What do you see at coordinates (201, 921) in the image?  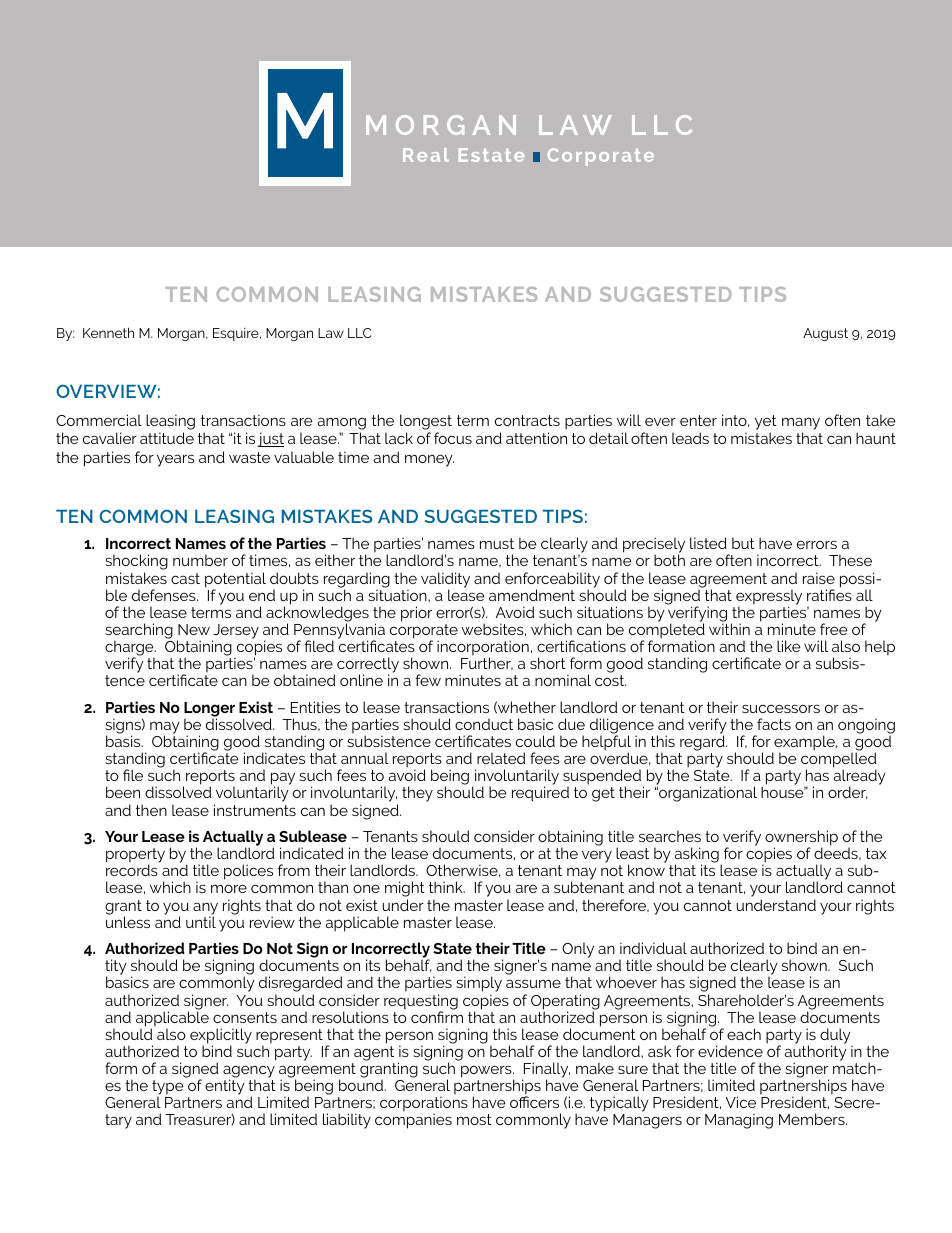 I see `until` at bounding box center [201, 921].
